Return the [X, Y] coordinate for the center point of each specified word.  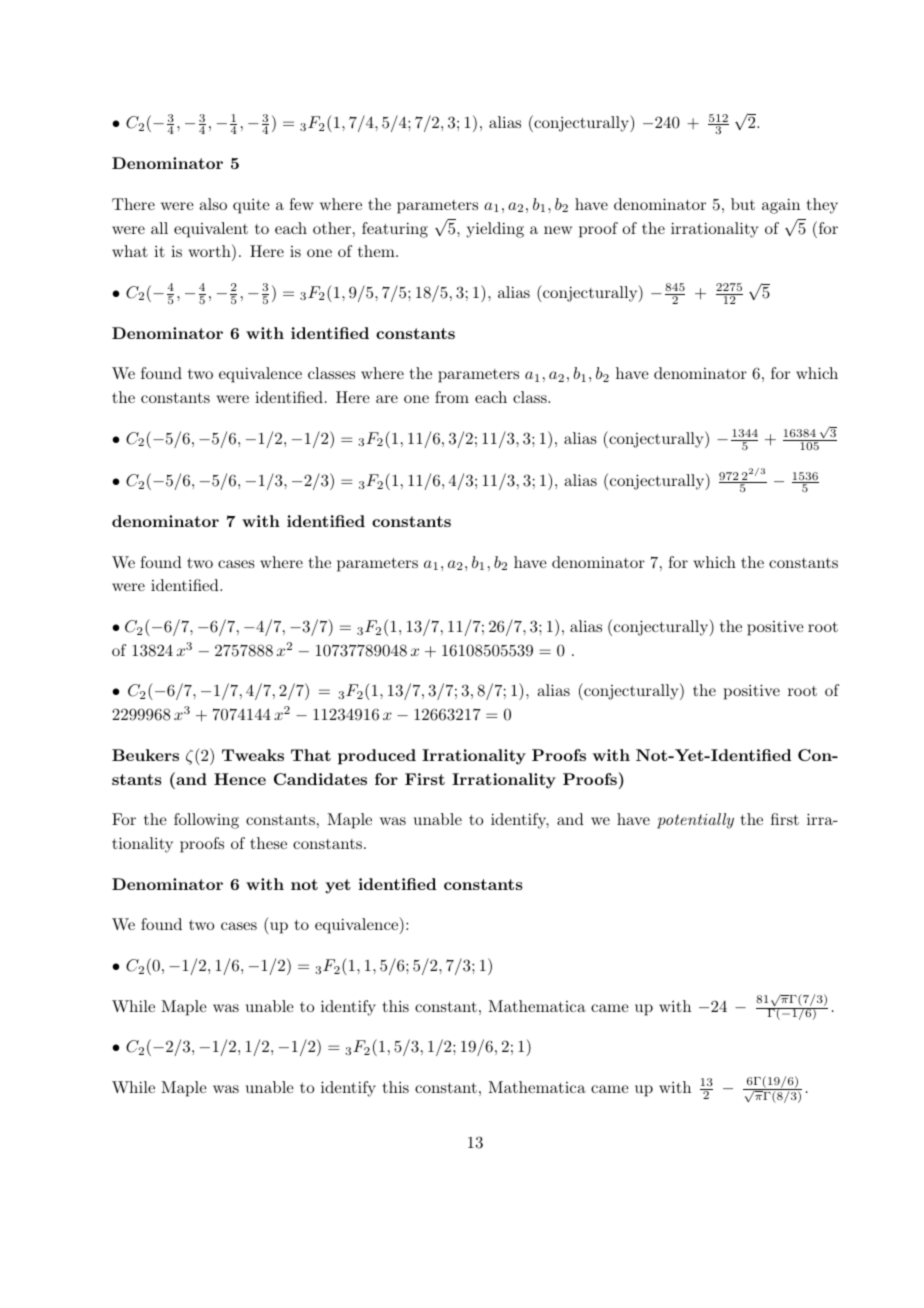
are [387, 399]
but [743, 204]
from [452, 397]
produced [377, 757]
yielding [495, 230]
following [206, 821]
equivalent [211, 230]
